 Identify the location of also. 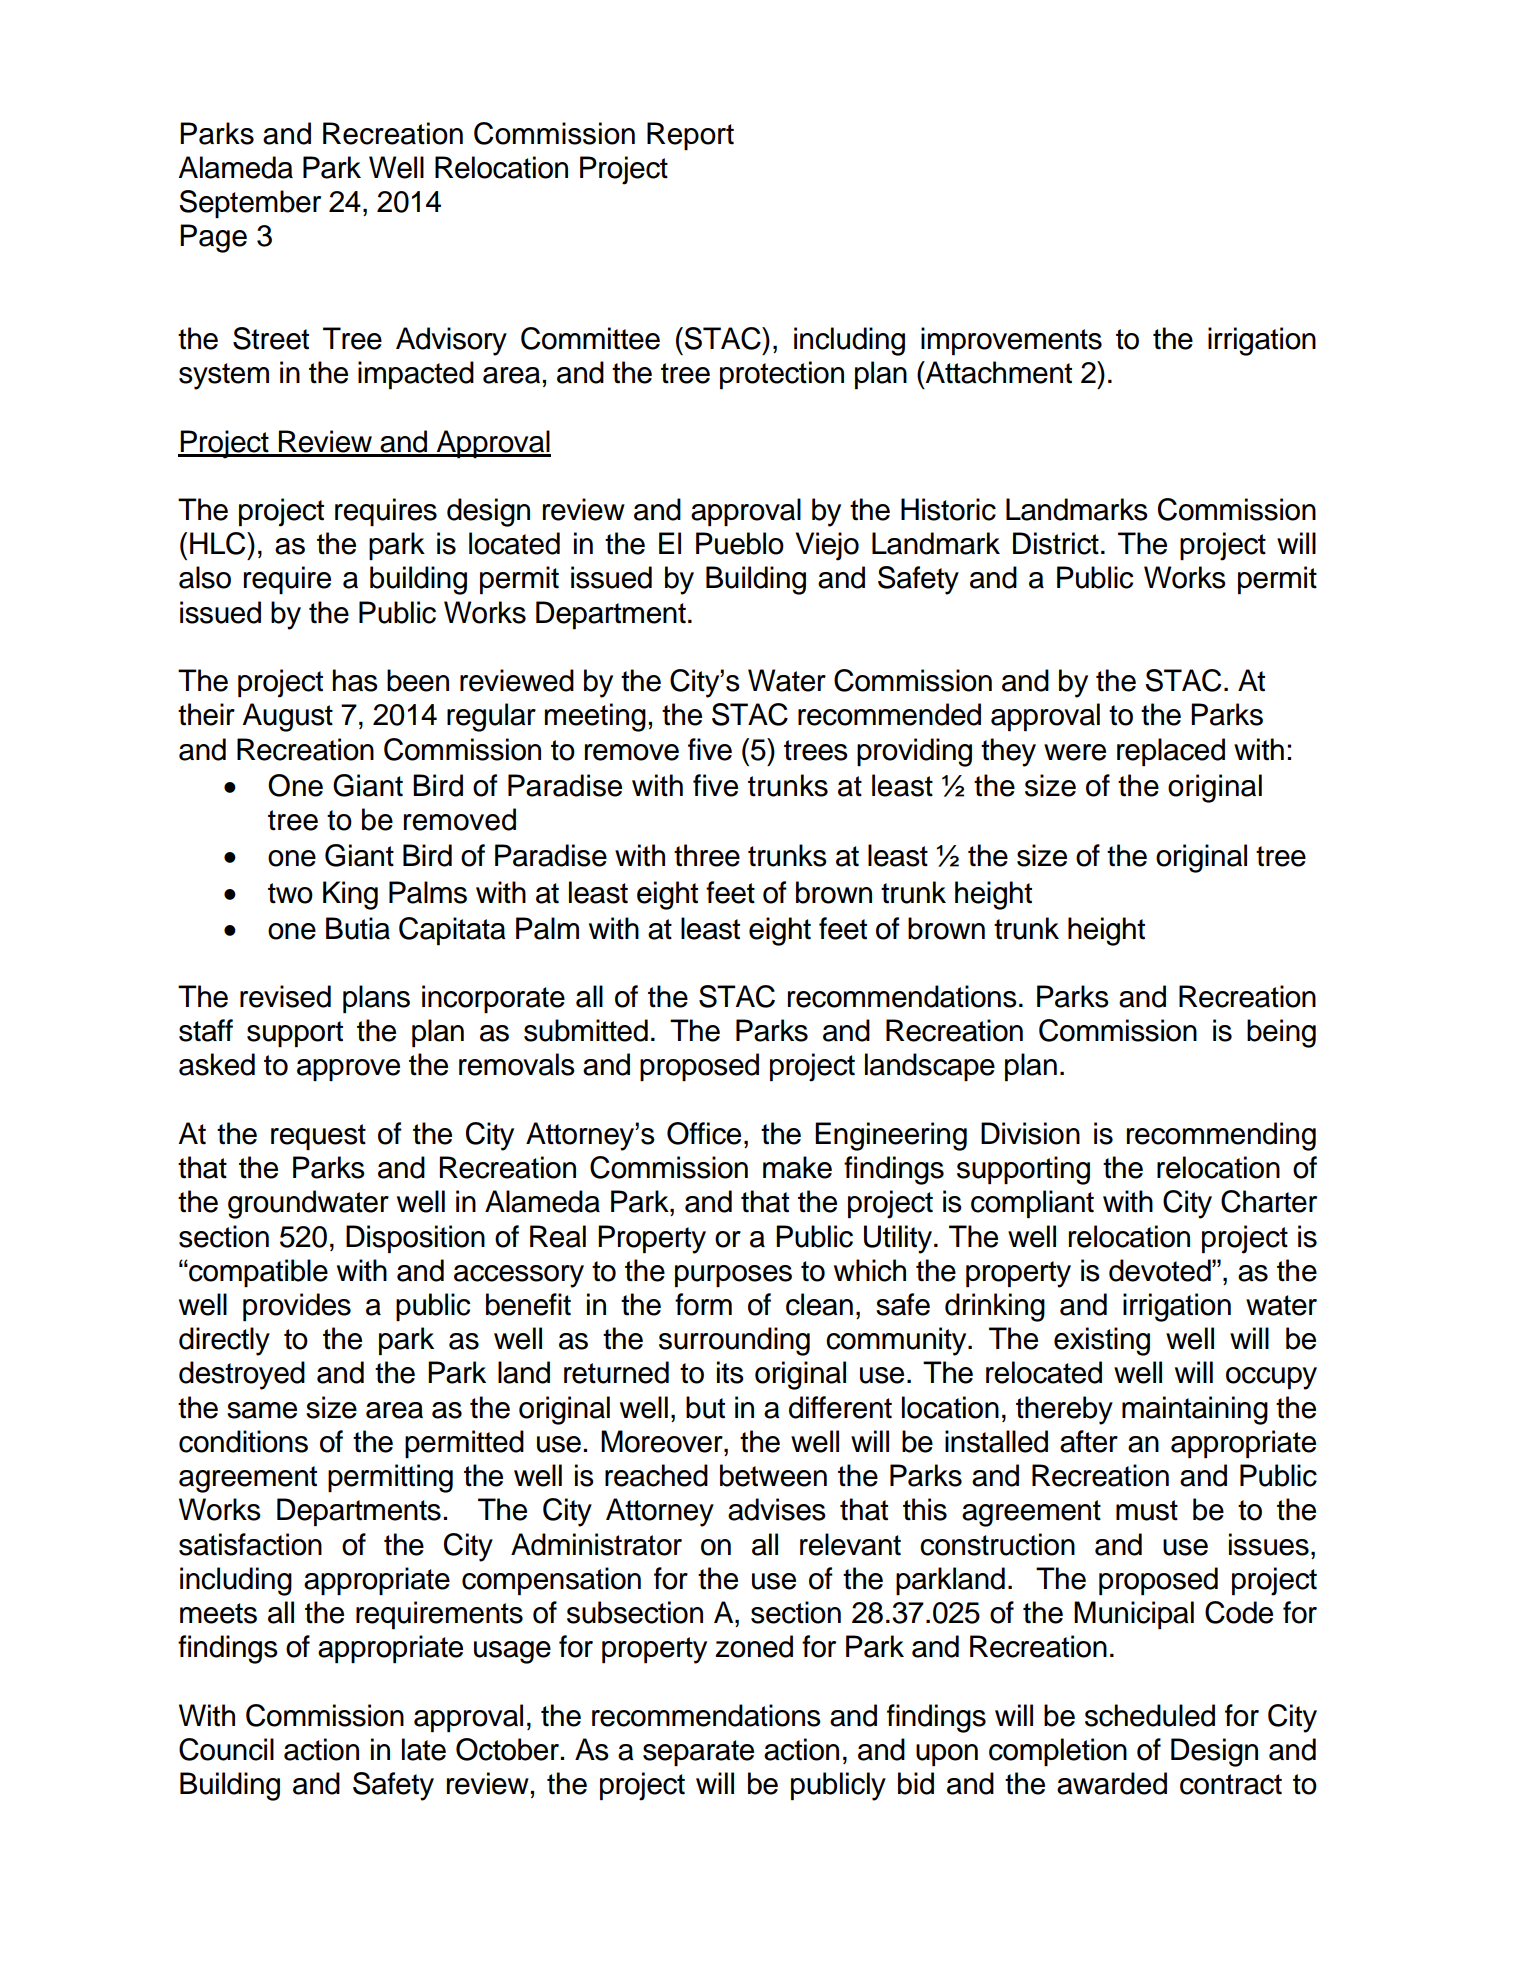
(205, 577).
